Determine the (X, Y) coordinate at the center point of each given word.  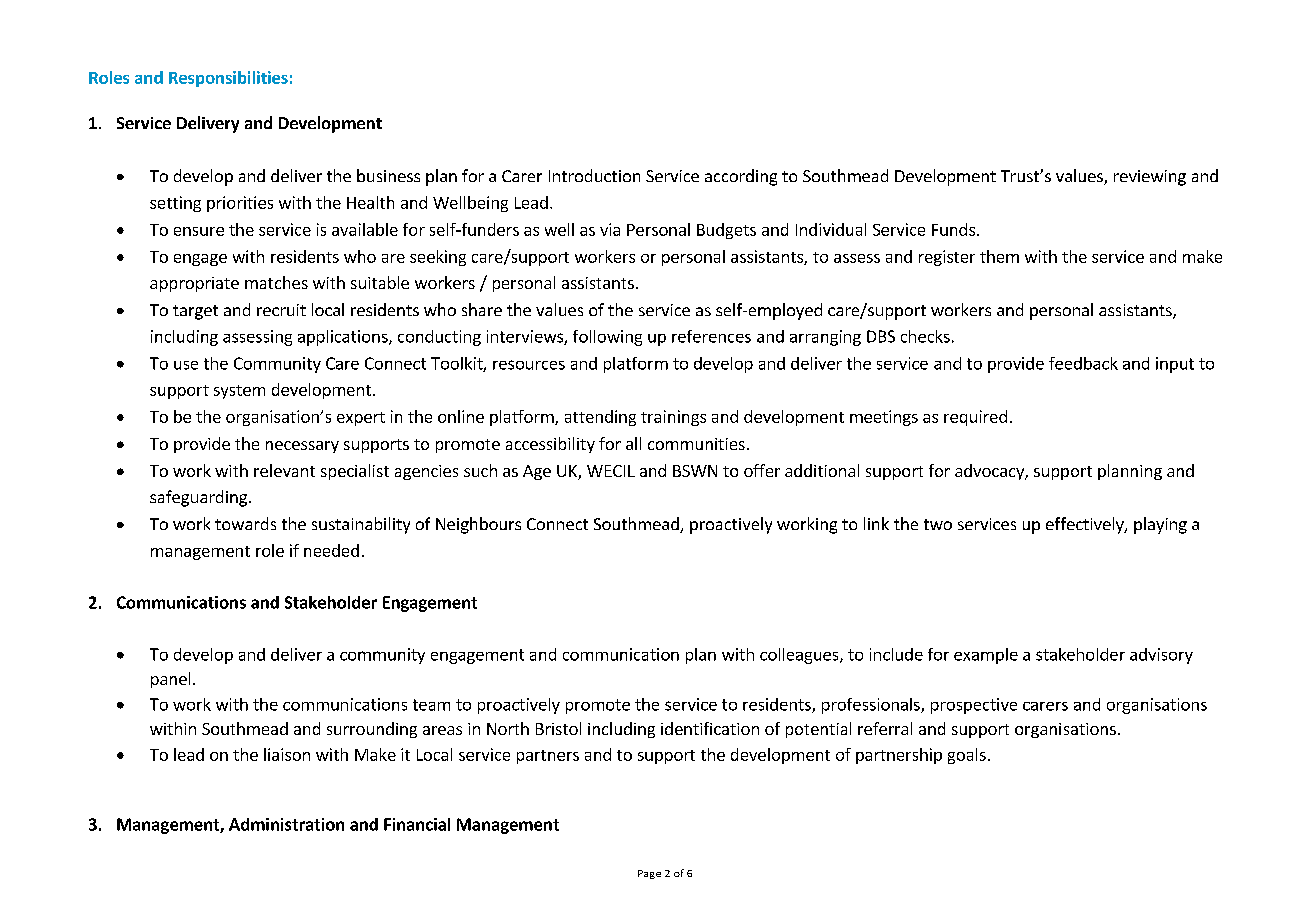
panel (170, 680)
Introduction (594, 175)
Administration (286, 824)
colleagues (800, 656)
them (999, 256)
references (711, 336)
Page (649, 874)
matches (276, 282)
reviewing (1150, 178)
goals (967, 756)
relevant (284, 470)
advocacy (991, 472)
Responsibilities (228, 79)
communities (696, 444)
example (986, 656)
